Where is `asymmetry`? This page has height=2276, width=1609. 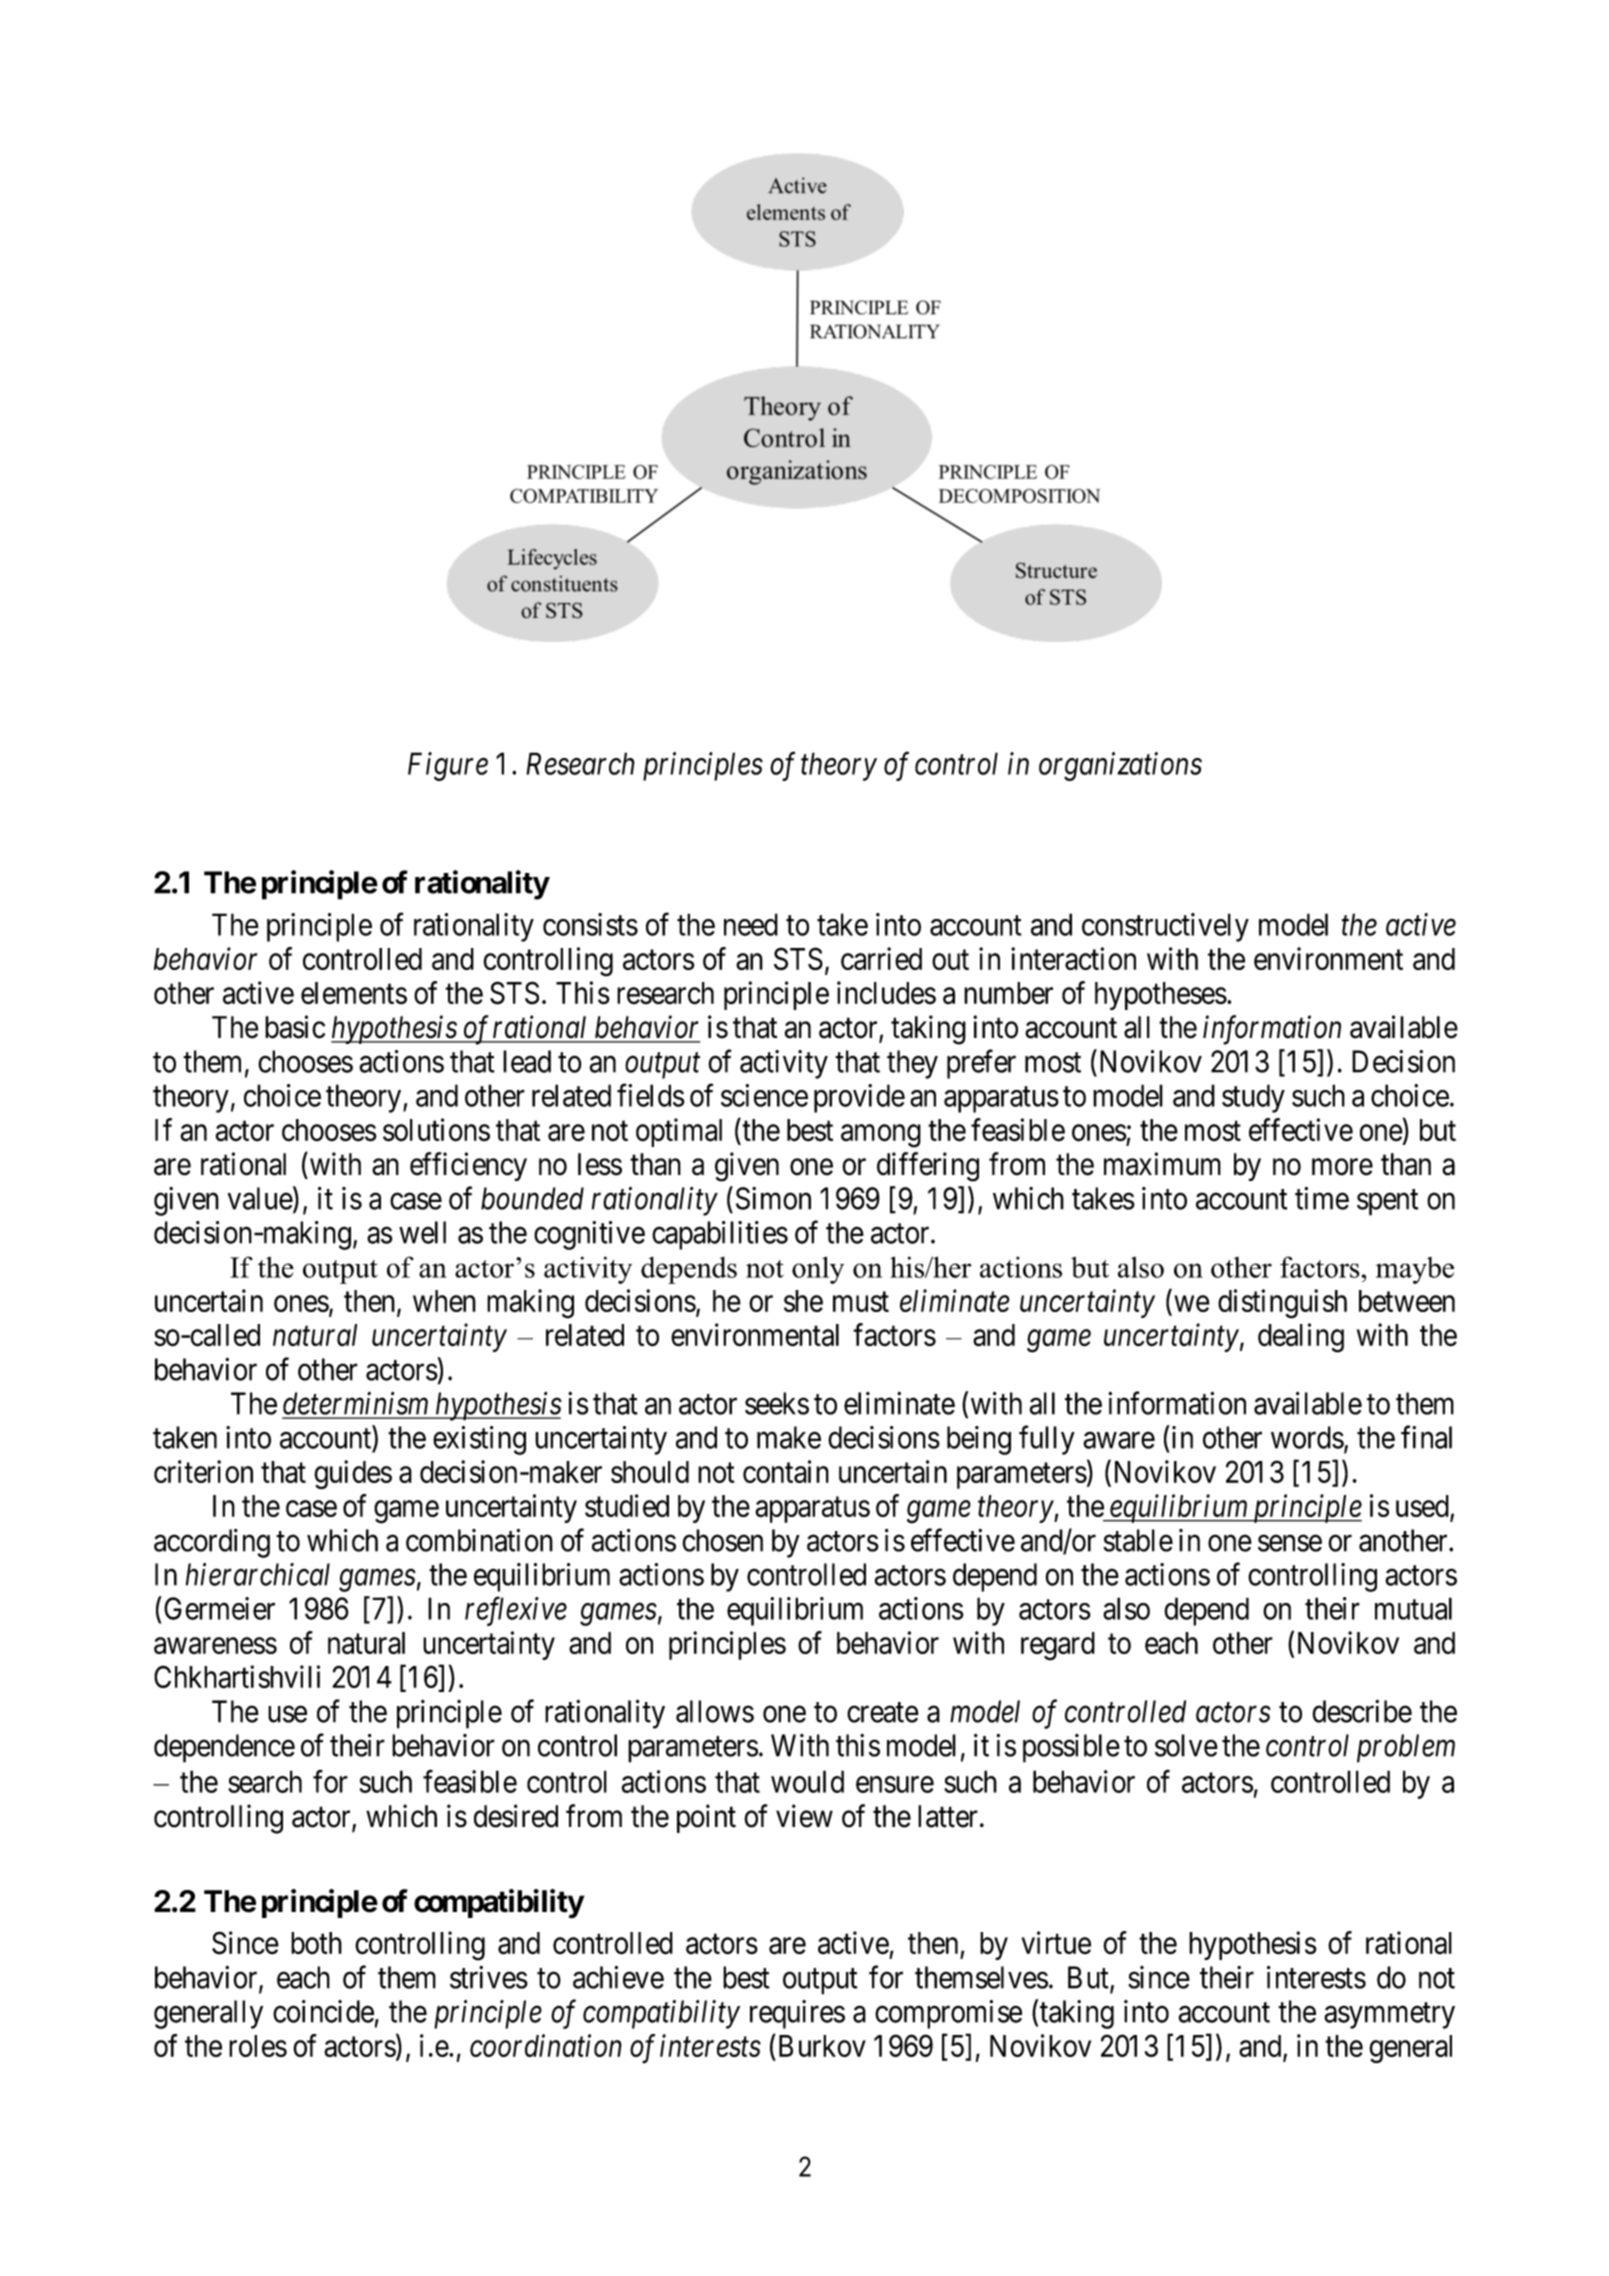
asymmetry is located at coordinates (1389, 2016).
